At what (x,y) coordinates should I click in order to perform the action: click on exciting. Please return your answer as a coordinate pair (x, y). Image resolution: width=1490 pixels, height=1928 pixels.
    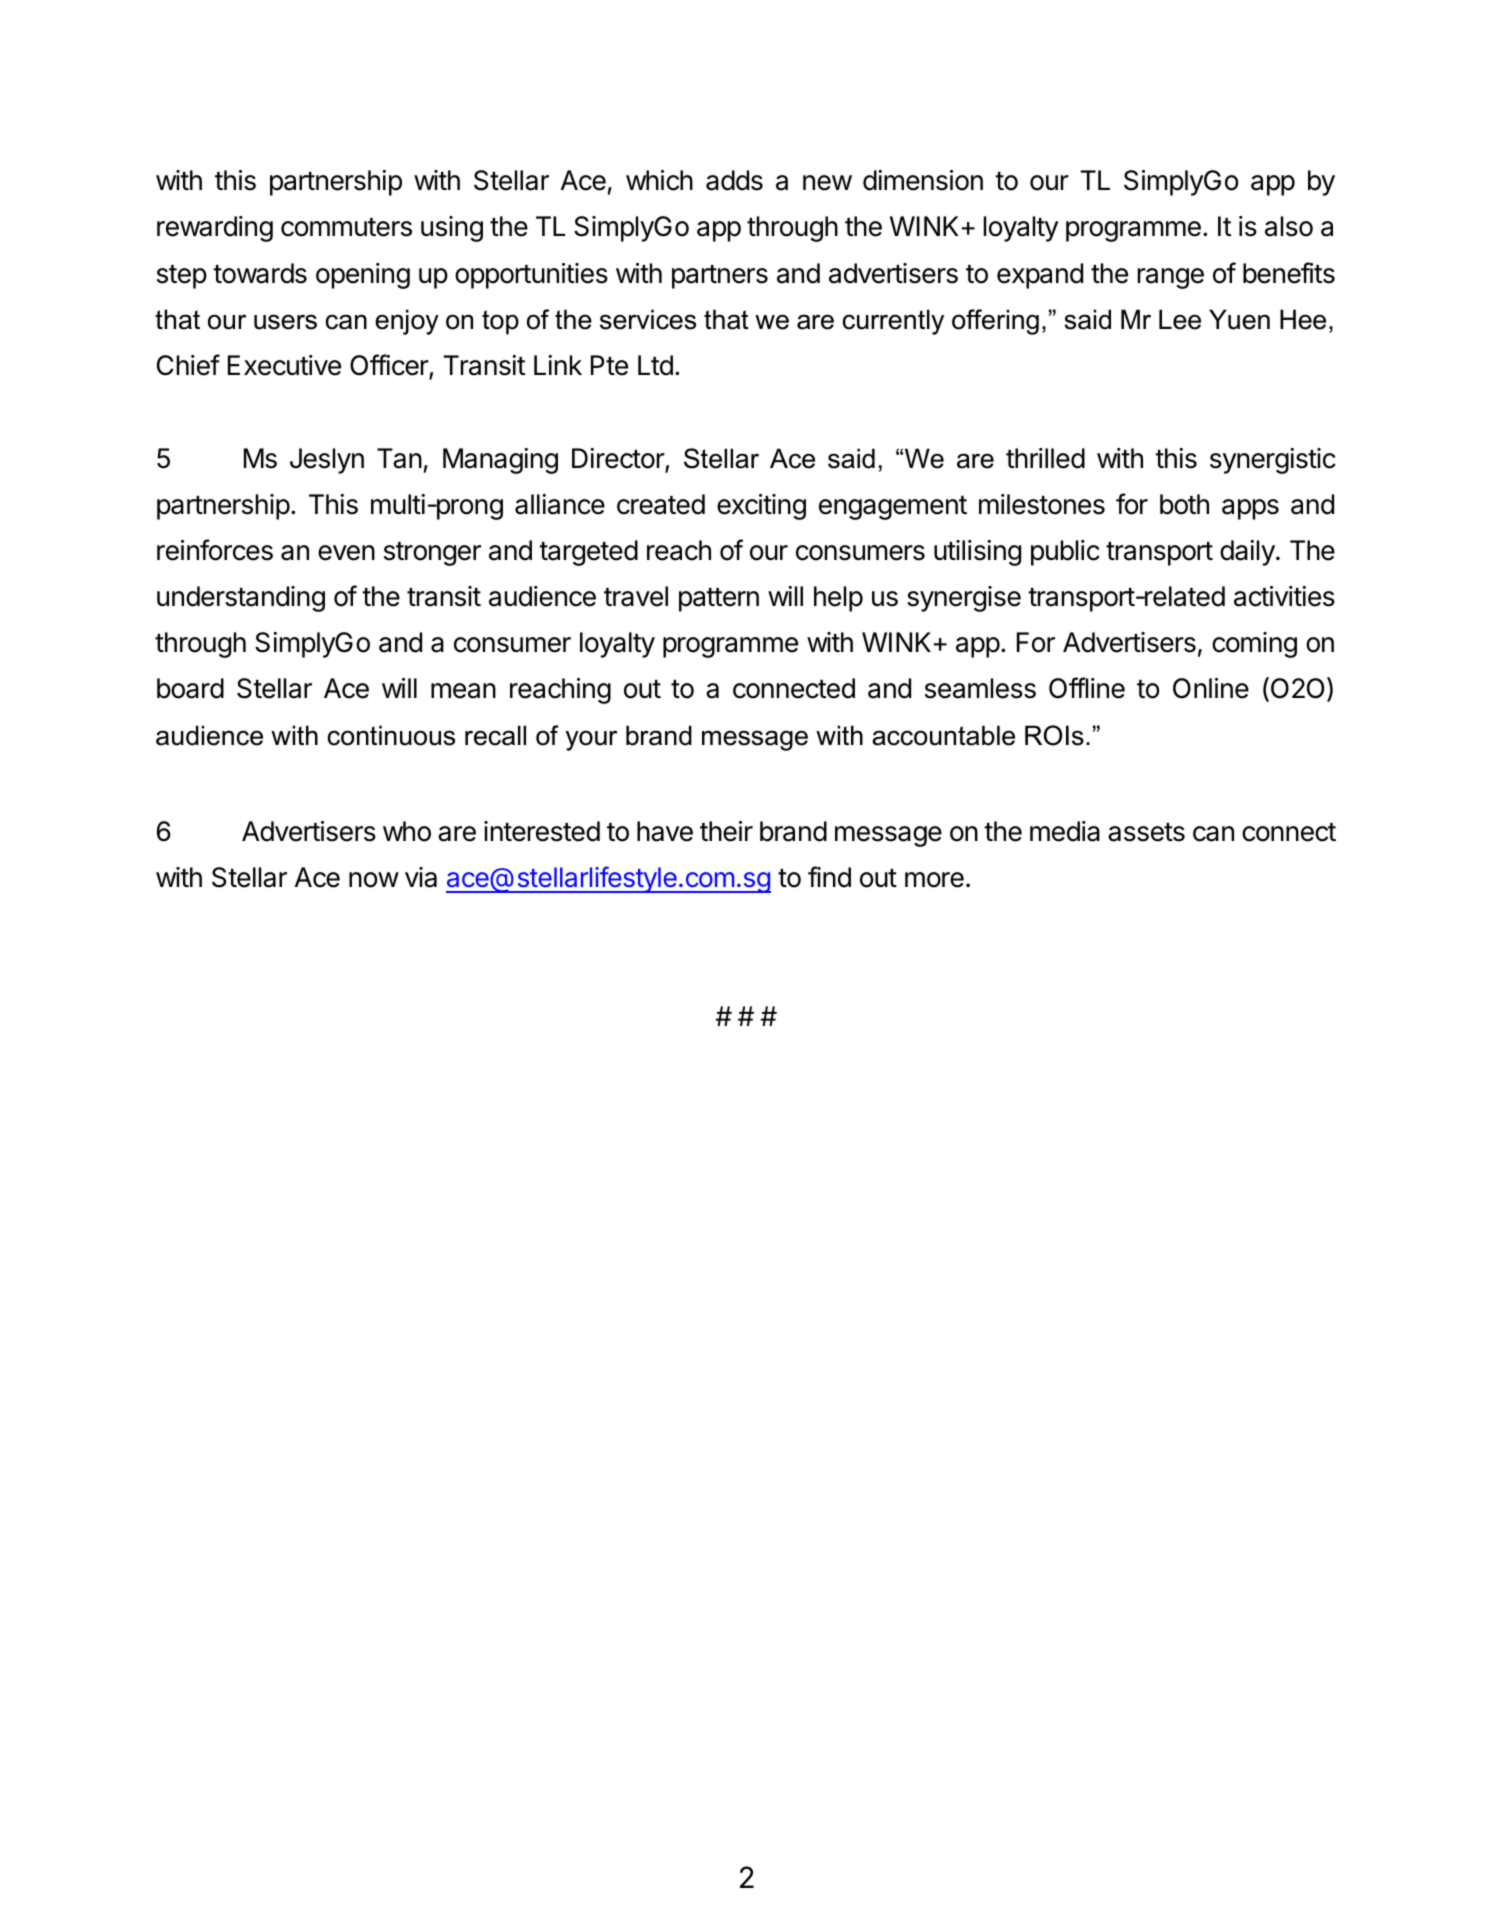
    Looking at the image, I should click on (761, 507).
